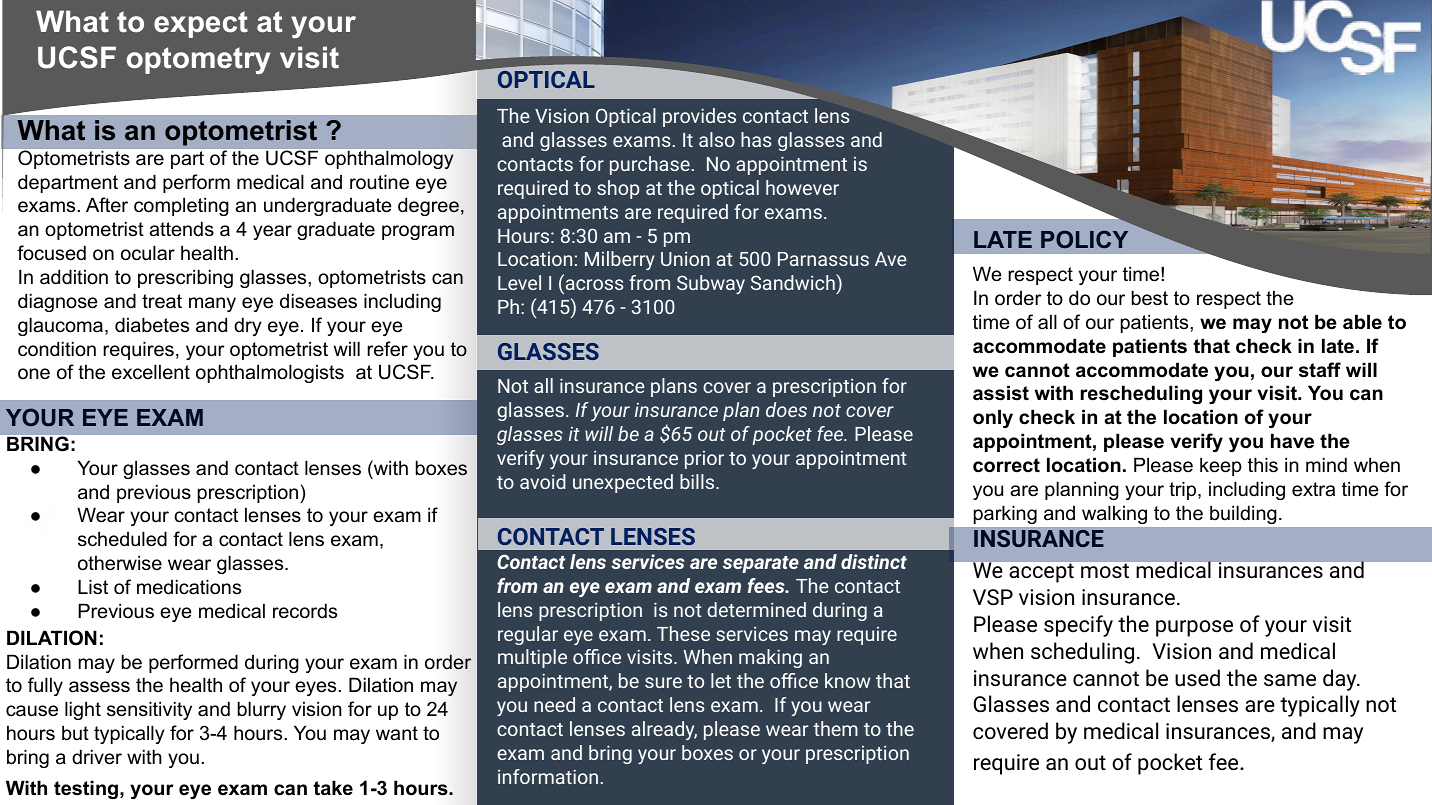 The height and width of the document is (805, 1432). Describe the element at coordinates (148, 253) in the document. I see `ocular` at that location.
